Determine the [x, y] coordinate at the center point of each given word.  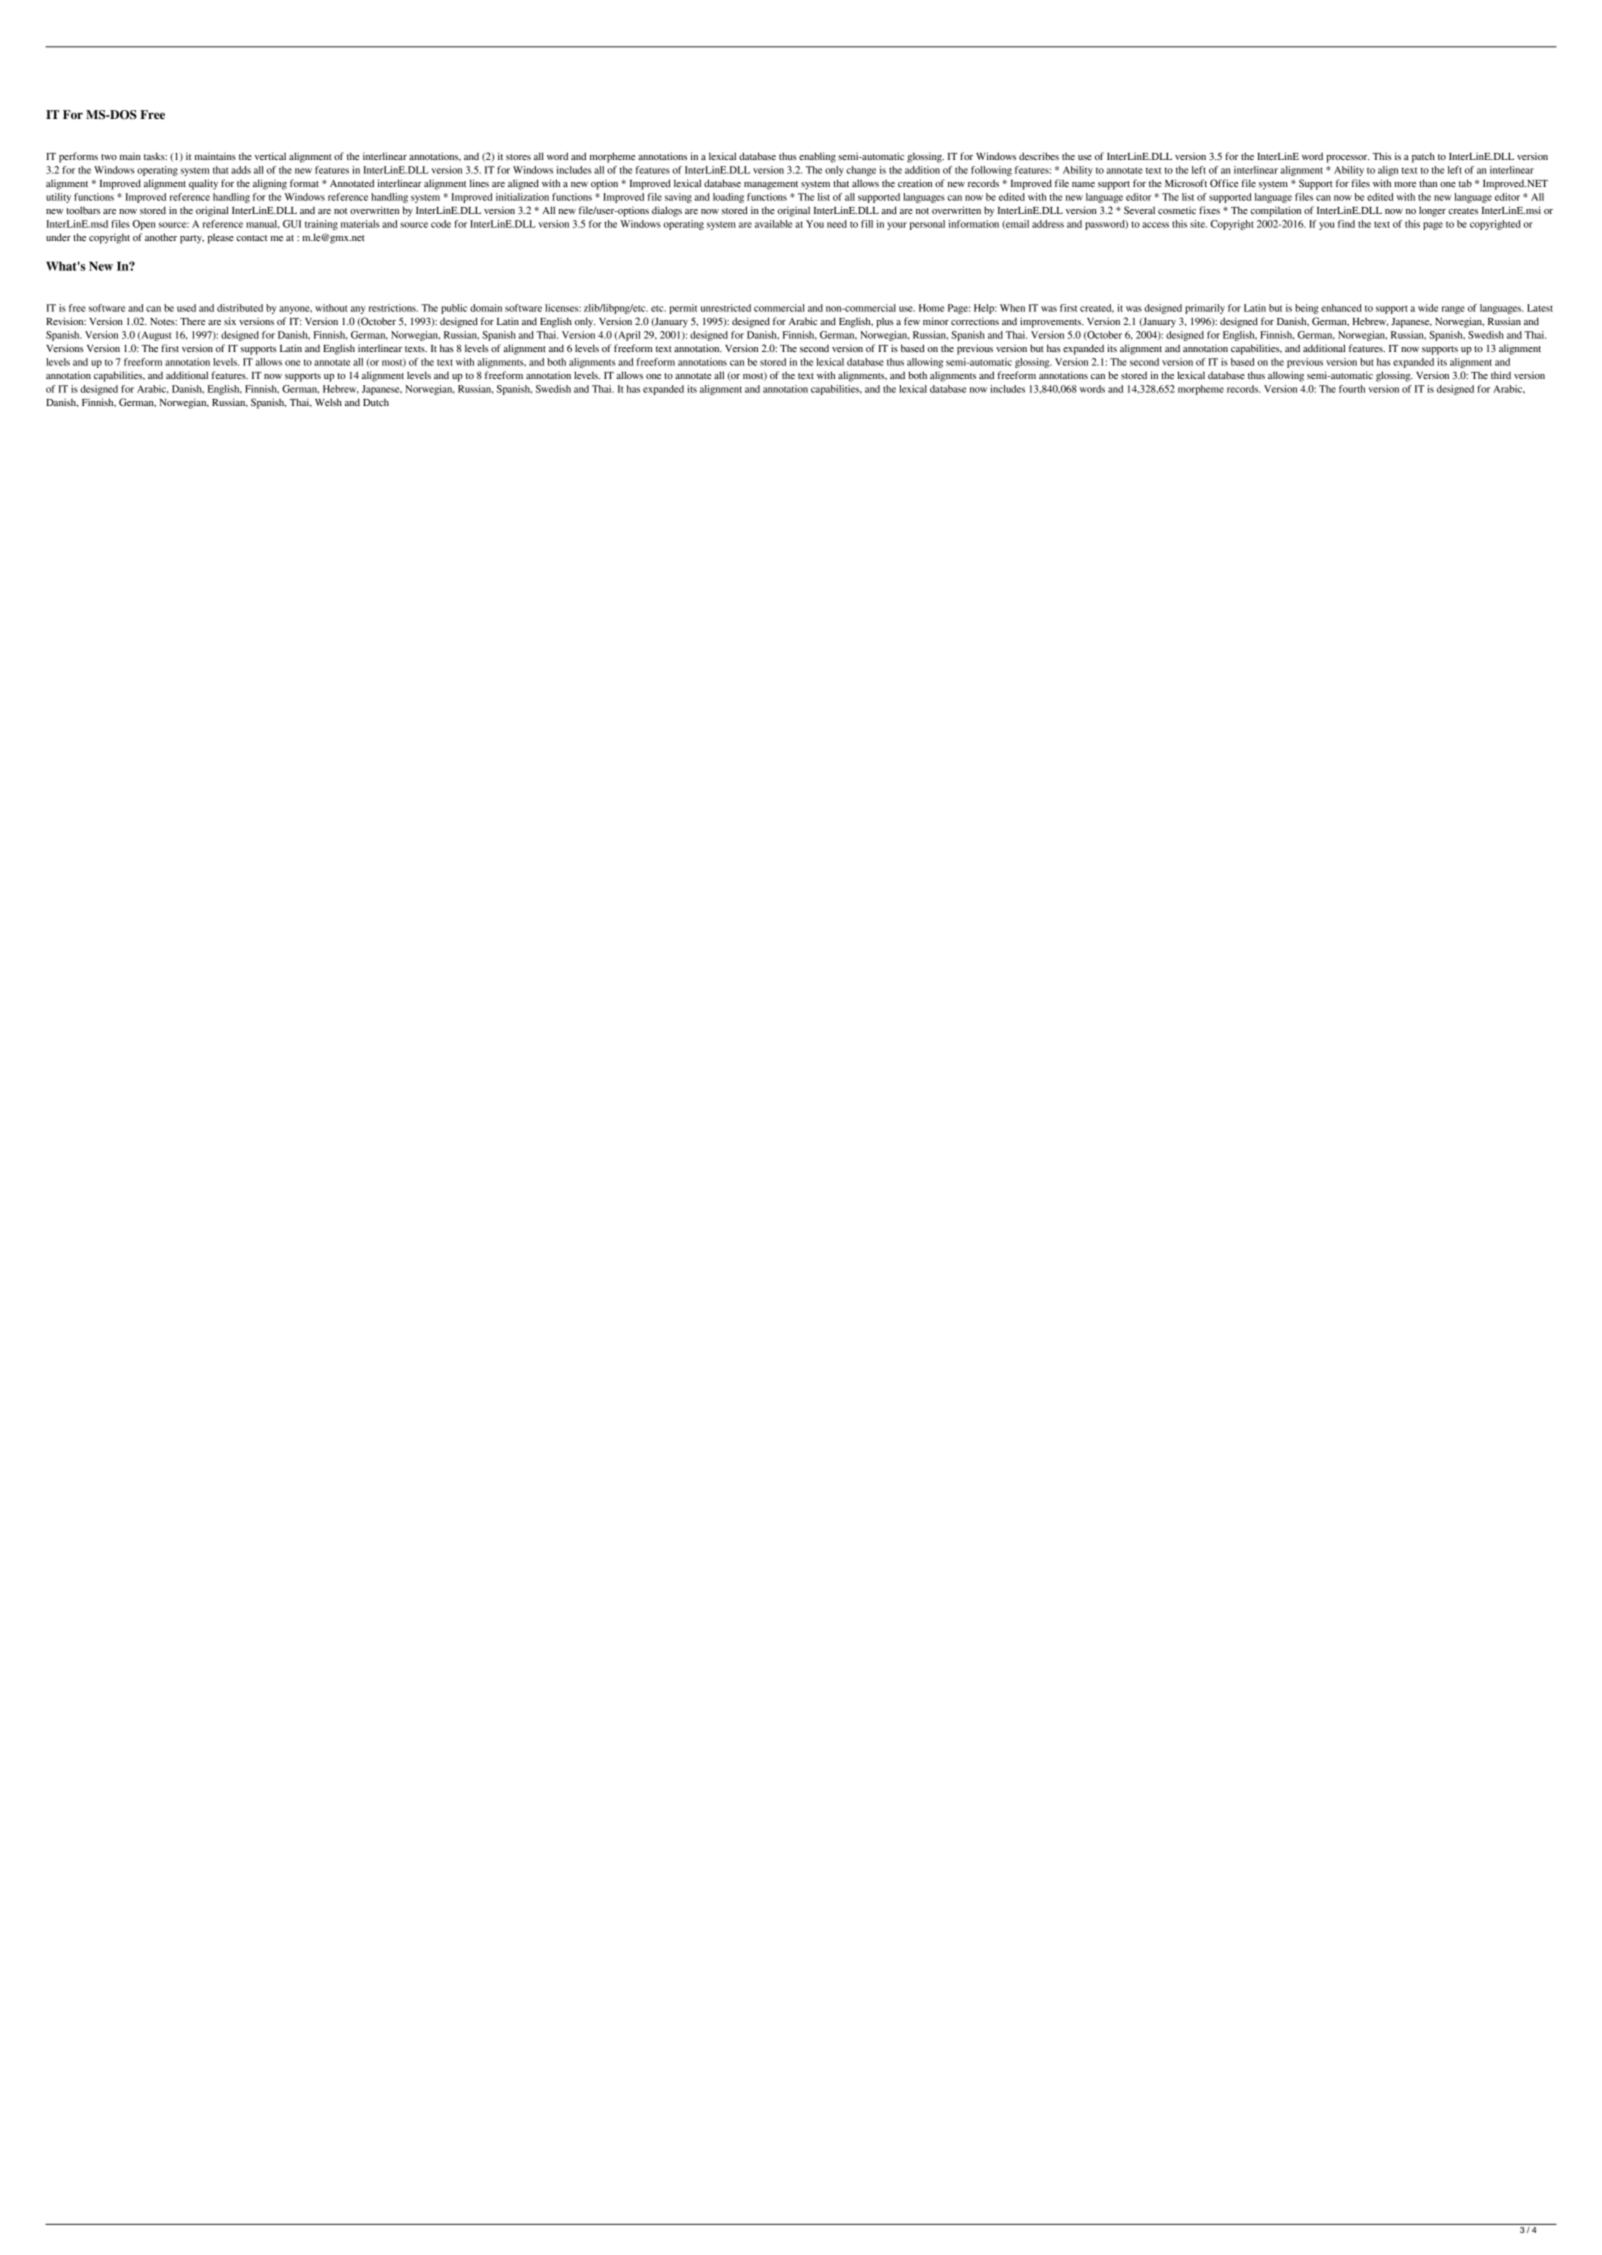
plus [885, 322]
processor [1348, 159]
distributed [240, 308]
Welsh [328, 402]
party [192, 239]
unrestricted [726, 308]
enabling [817, 157]
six [230, 321]
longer [1432, 211]
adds [241, 170]
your [897, 226]
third [1501, 375]
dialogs [667, 211]
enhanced [1341, 308]
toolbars [83, 210]
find [1346, 224]
